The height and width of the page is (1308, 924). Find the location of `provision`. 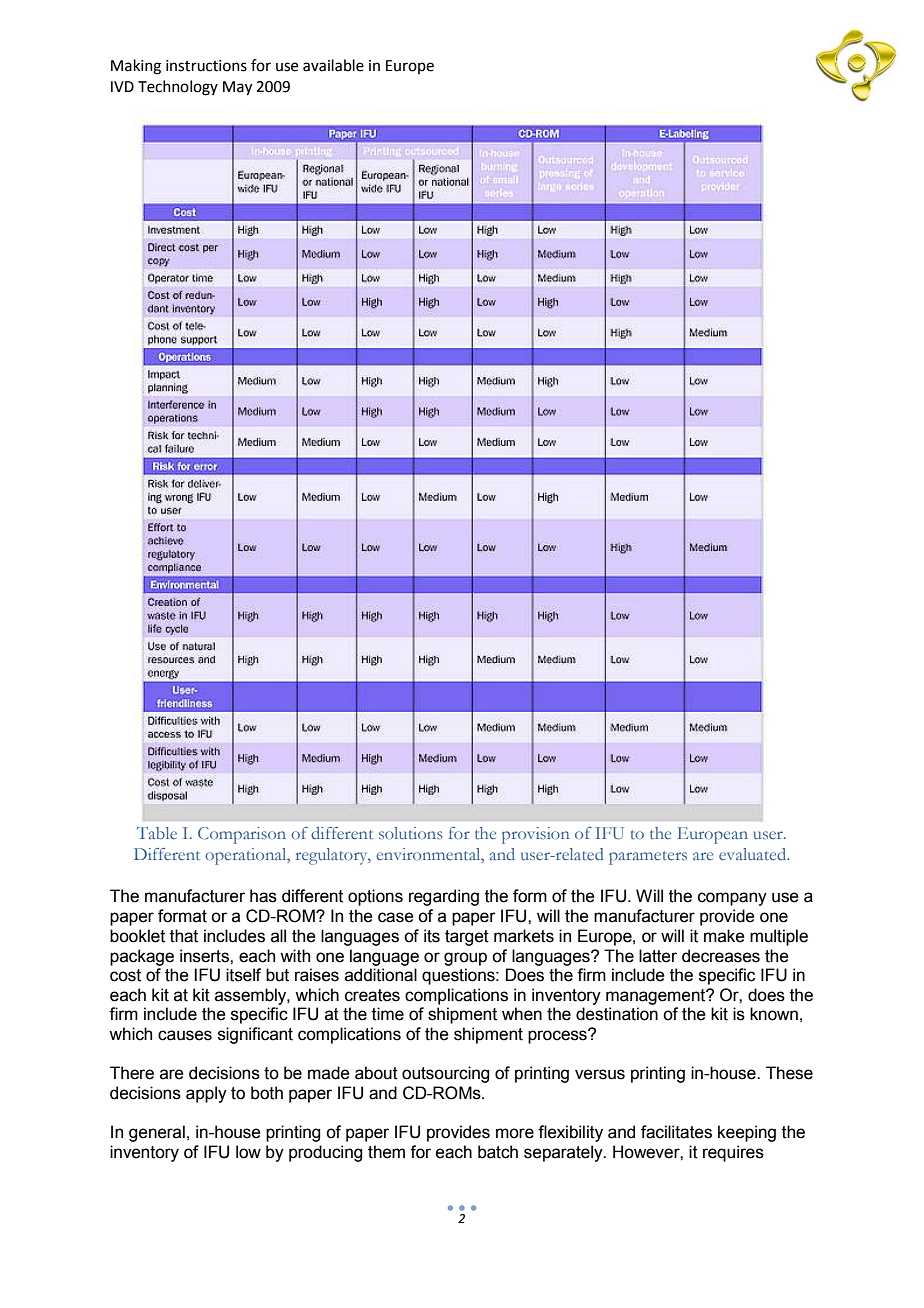

provision is located at coordinates (536, 835).
